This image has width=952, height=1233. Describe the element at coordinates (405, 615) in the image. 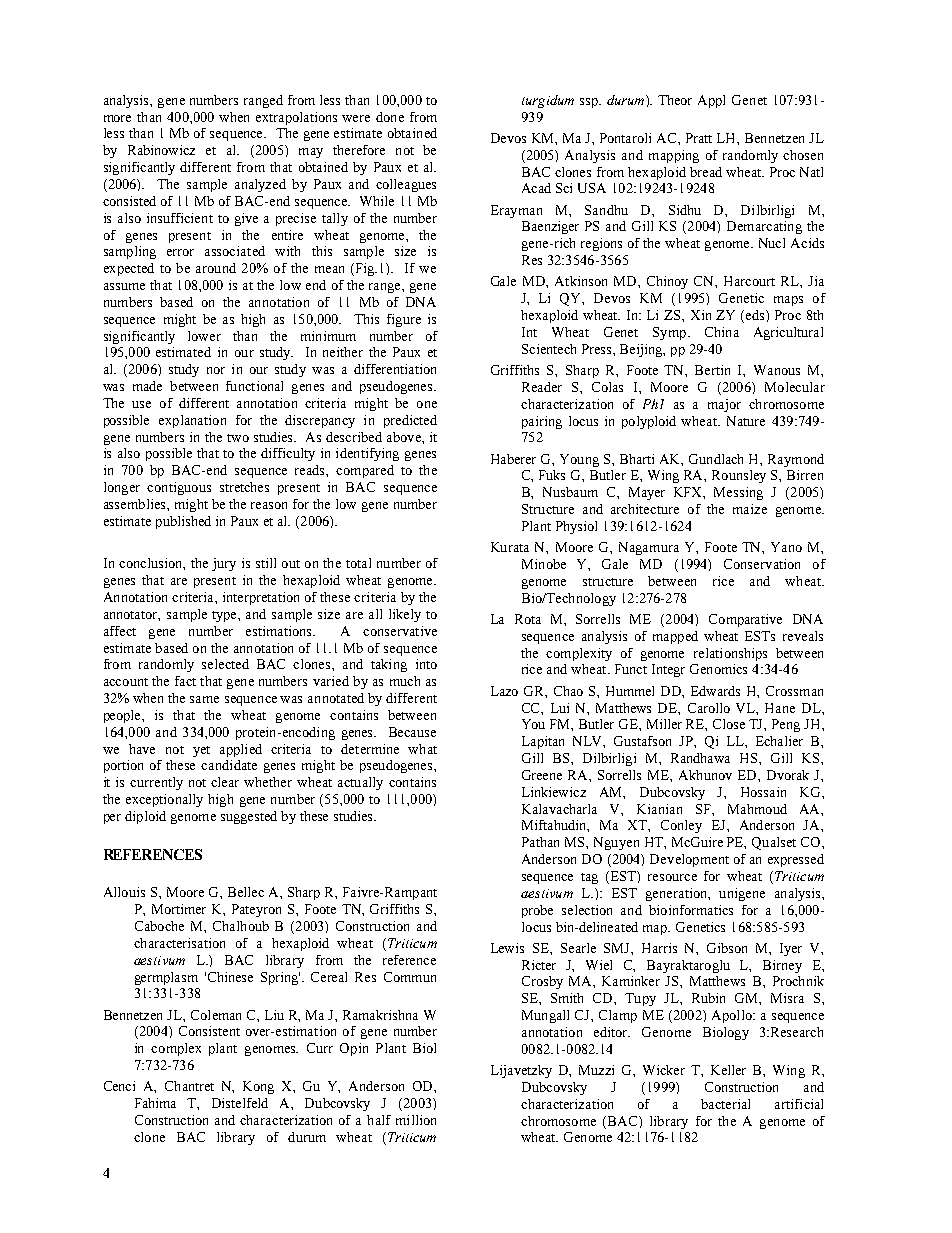

I see `likely` at that location.
